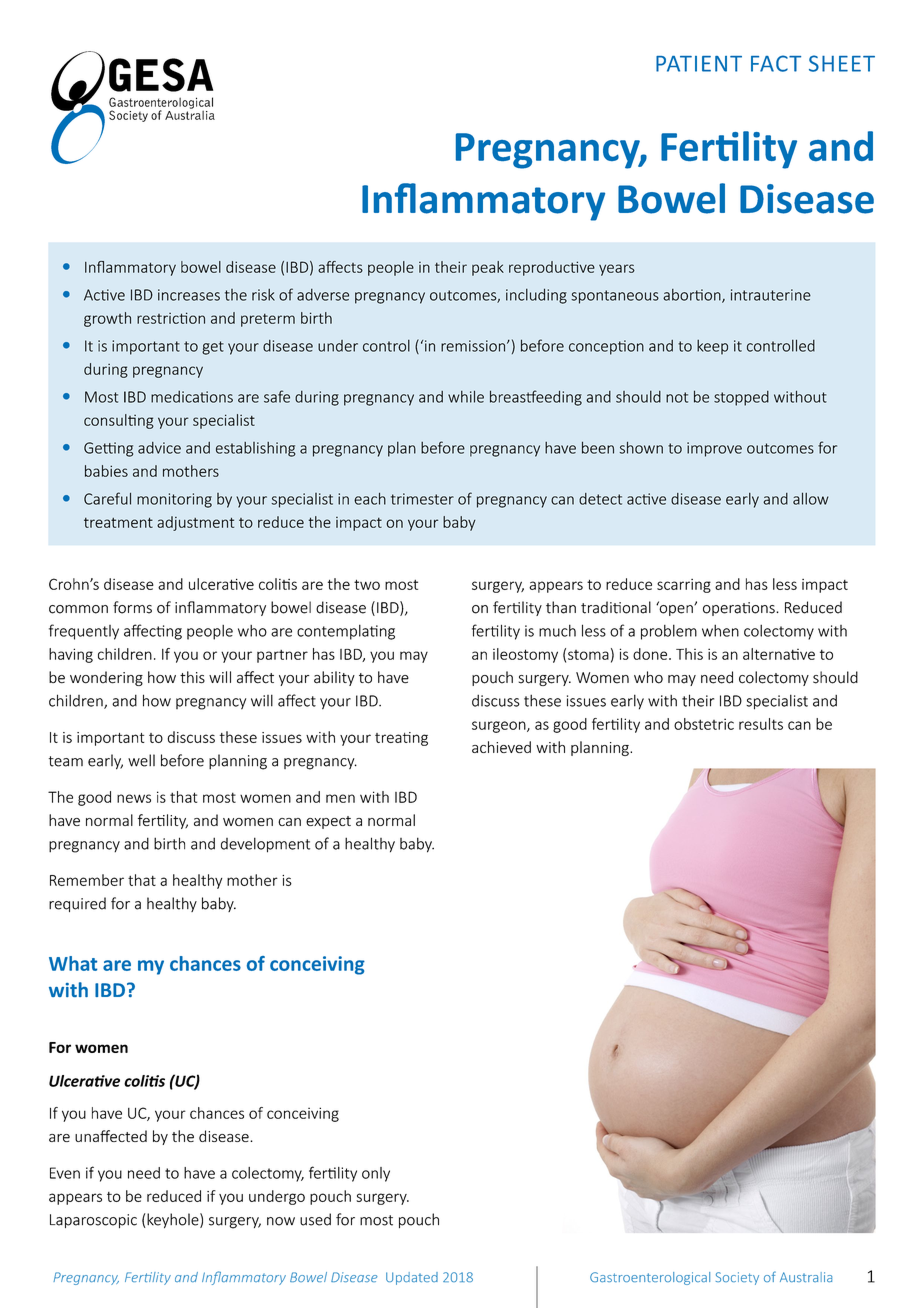  Describe the element at coordinates (73, 963) in the screenshot. I see `What` at that location.
